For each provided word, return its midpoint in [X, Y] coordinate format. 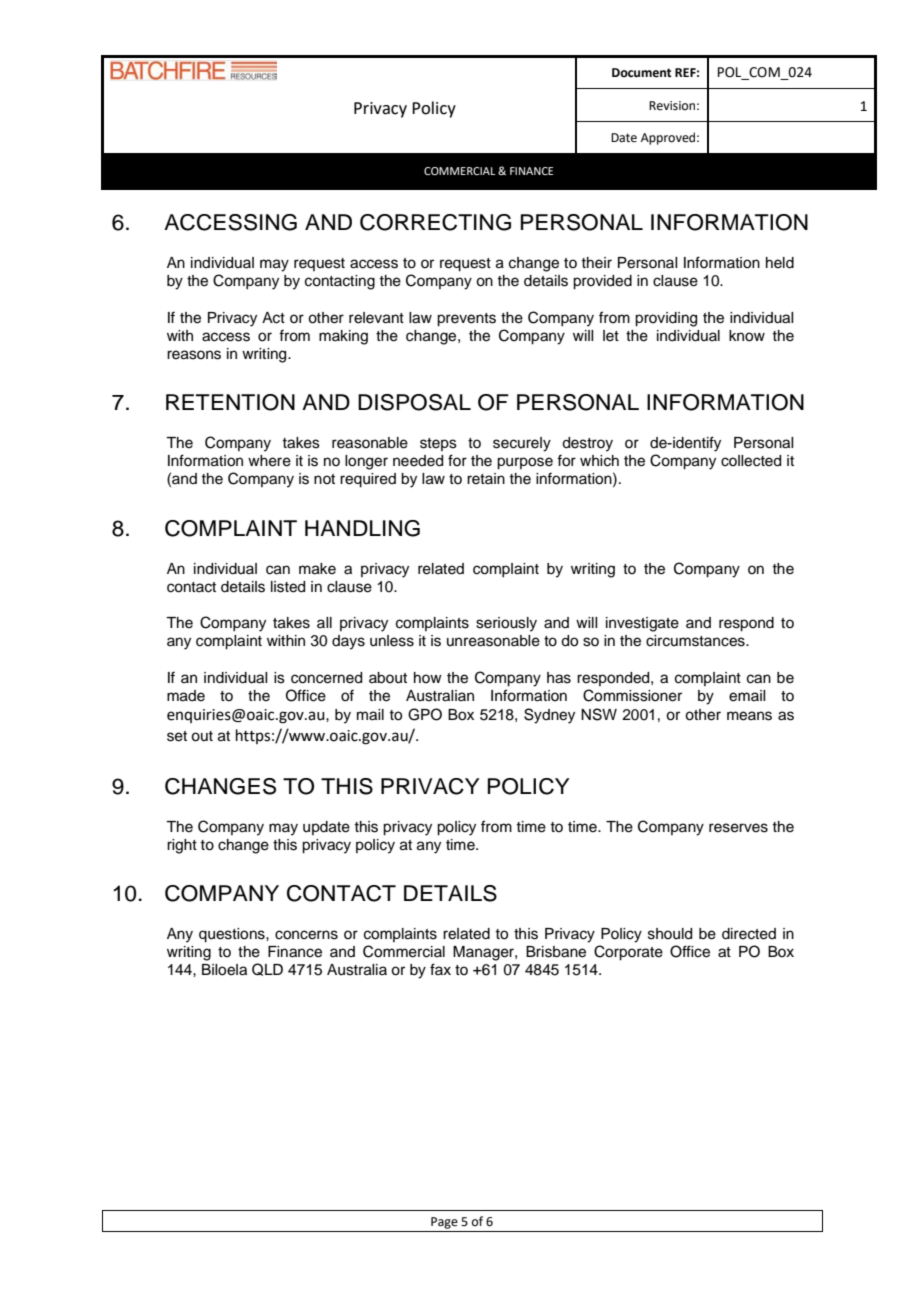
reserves [738, 828]
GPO [425, 714]
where [269, 461]
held [780, 263]
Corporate [628, 953]
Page [444, 1223]
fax [440, 969]
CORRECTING [435, 222]
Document [642, 73]
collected [751, 461]
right [182, 846]
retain [486, 479]
